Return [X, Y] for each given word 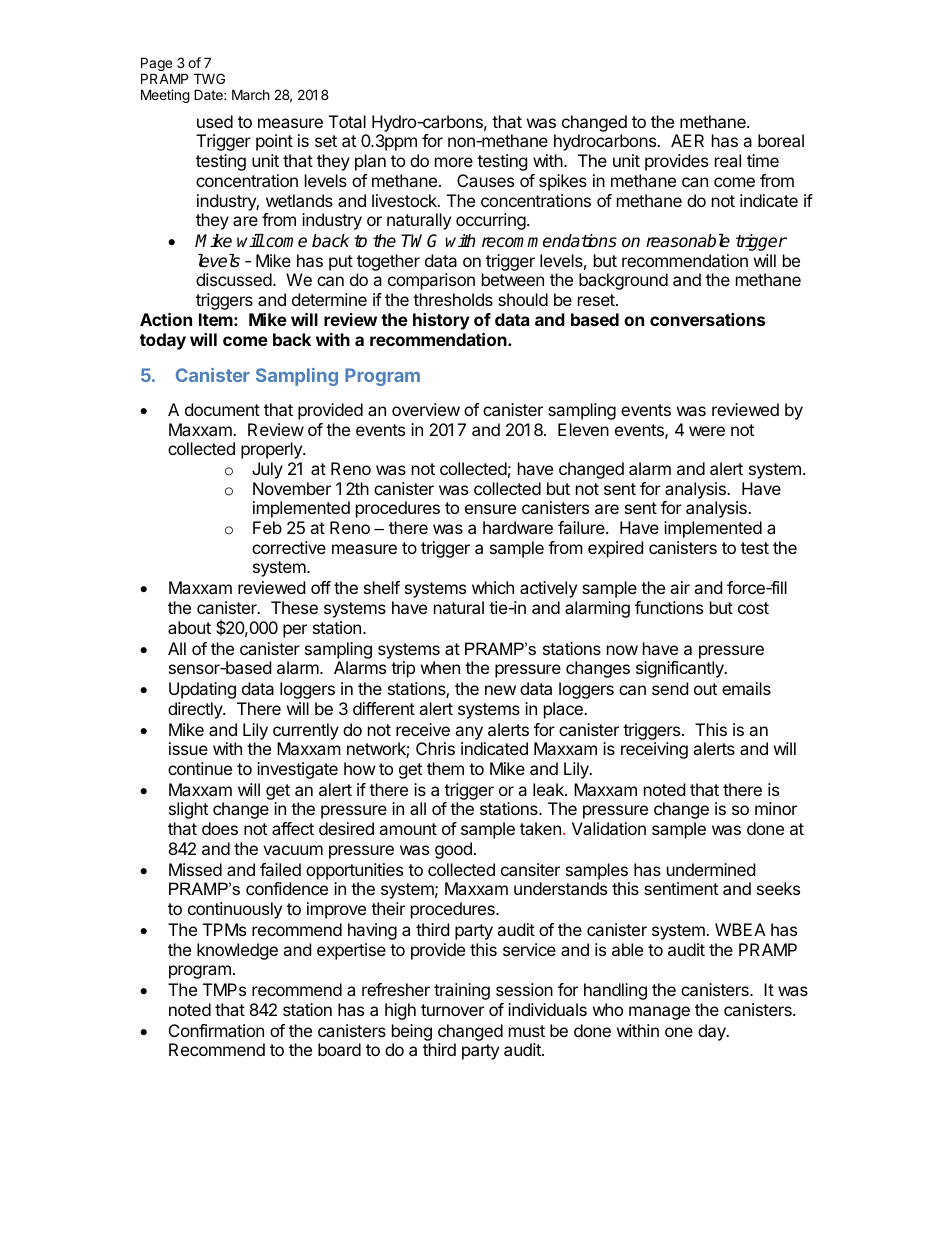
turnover [452, 1010]
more [454, 162]
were [707, 431]
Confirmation [216, 1030]
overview [426, 409]
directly [196, 710]
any [469, 733]
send [670, 688]
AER [687, 140]
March [251, 94]
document [222, 409]
